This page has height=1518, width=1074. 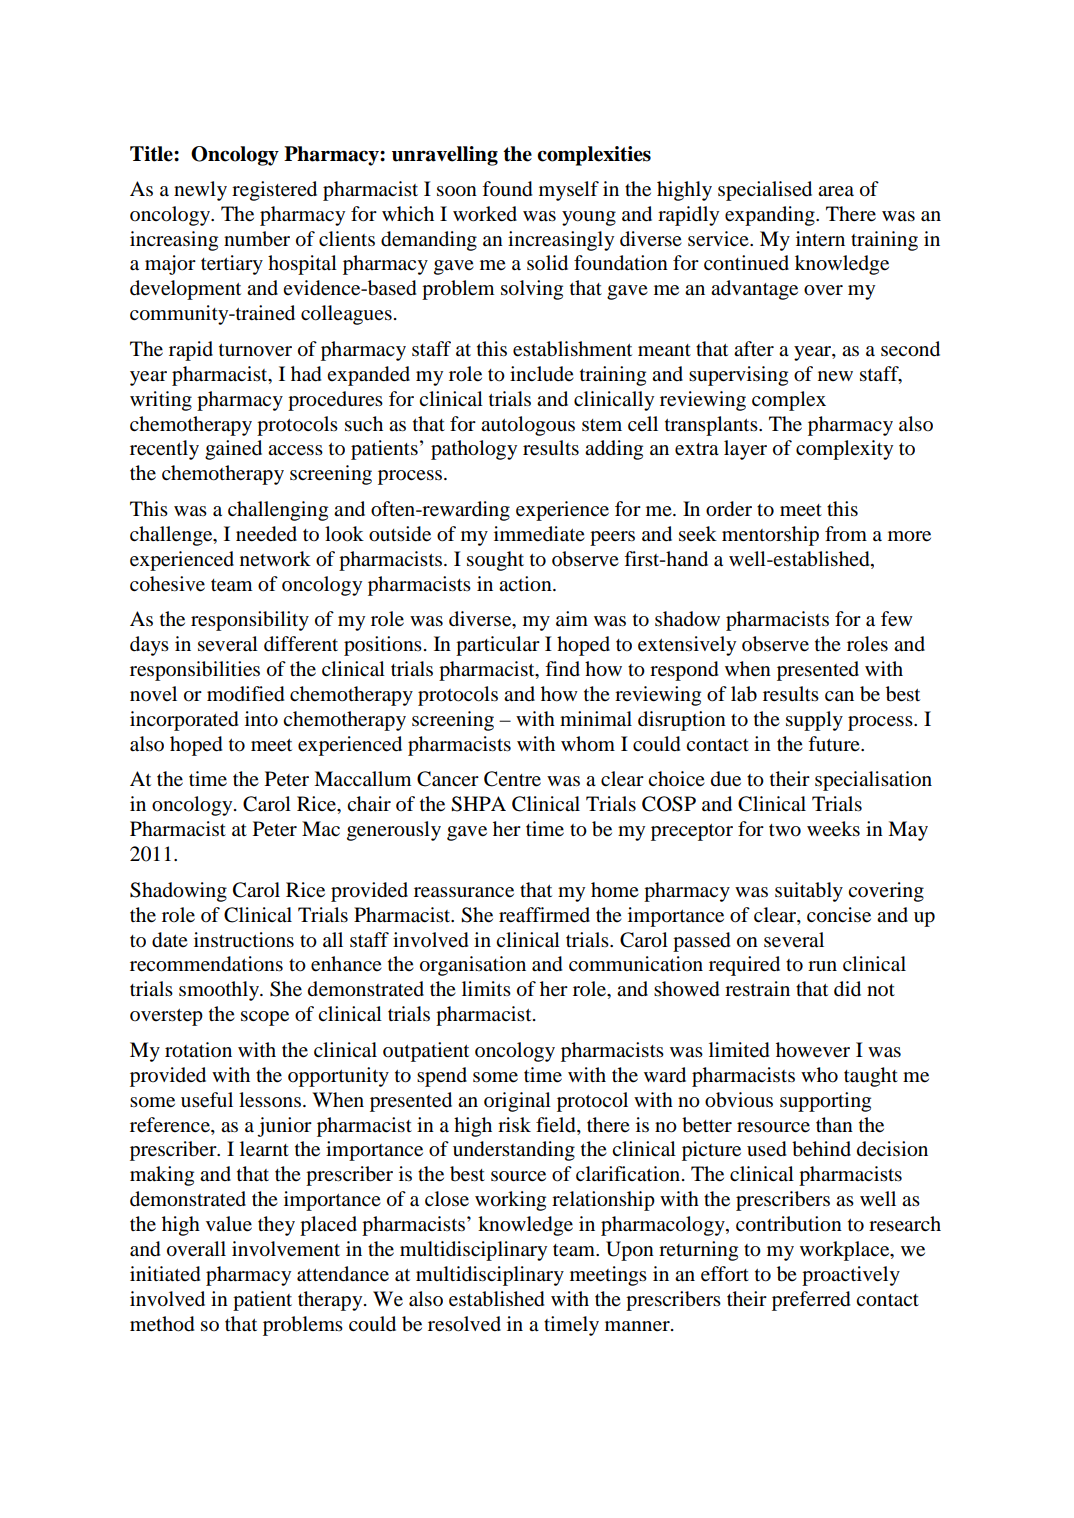 What do you see at coordinates (274, 191) in the page?
I see `registered` at bounding box center [274, 191].
